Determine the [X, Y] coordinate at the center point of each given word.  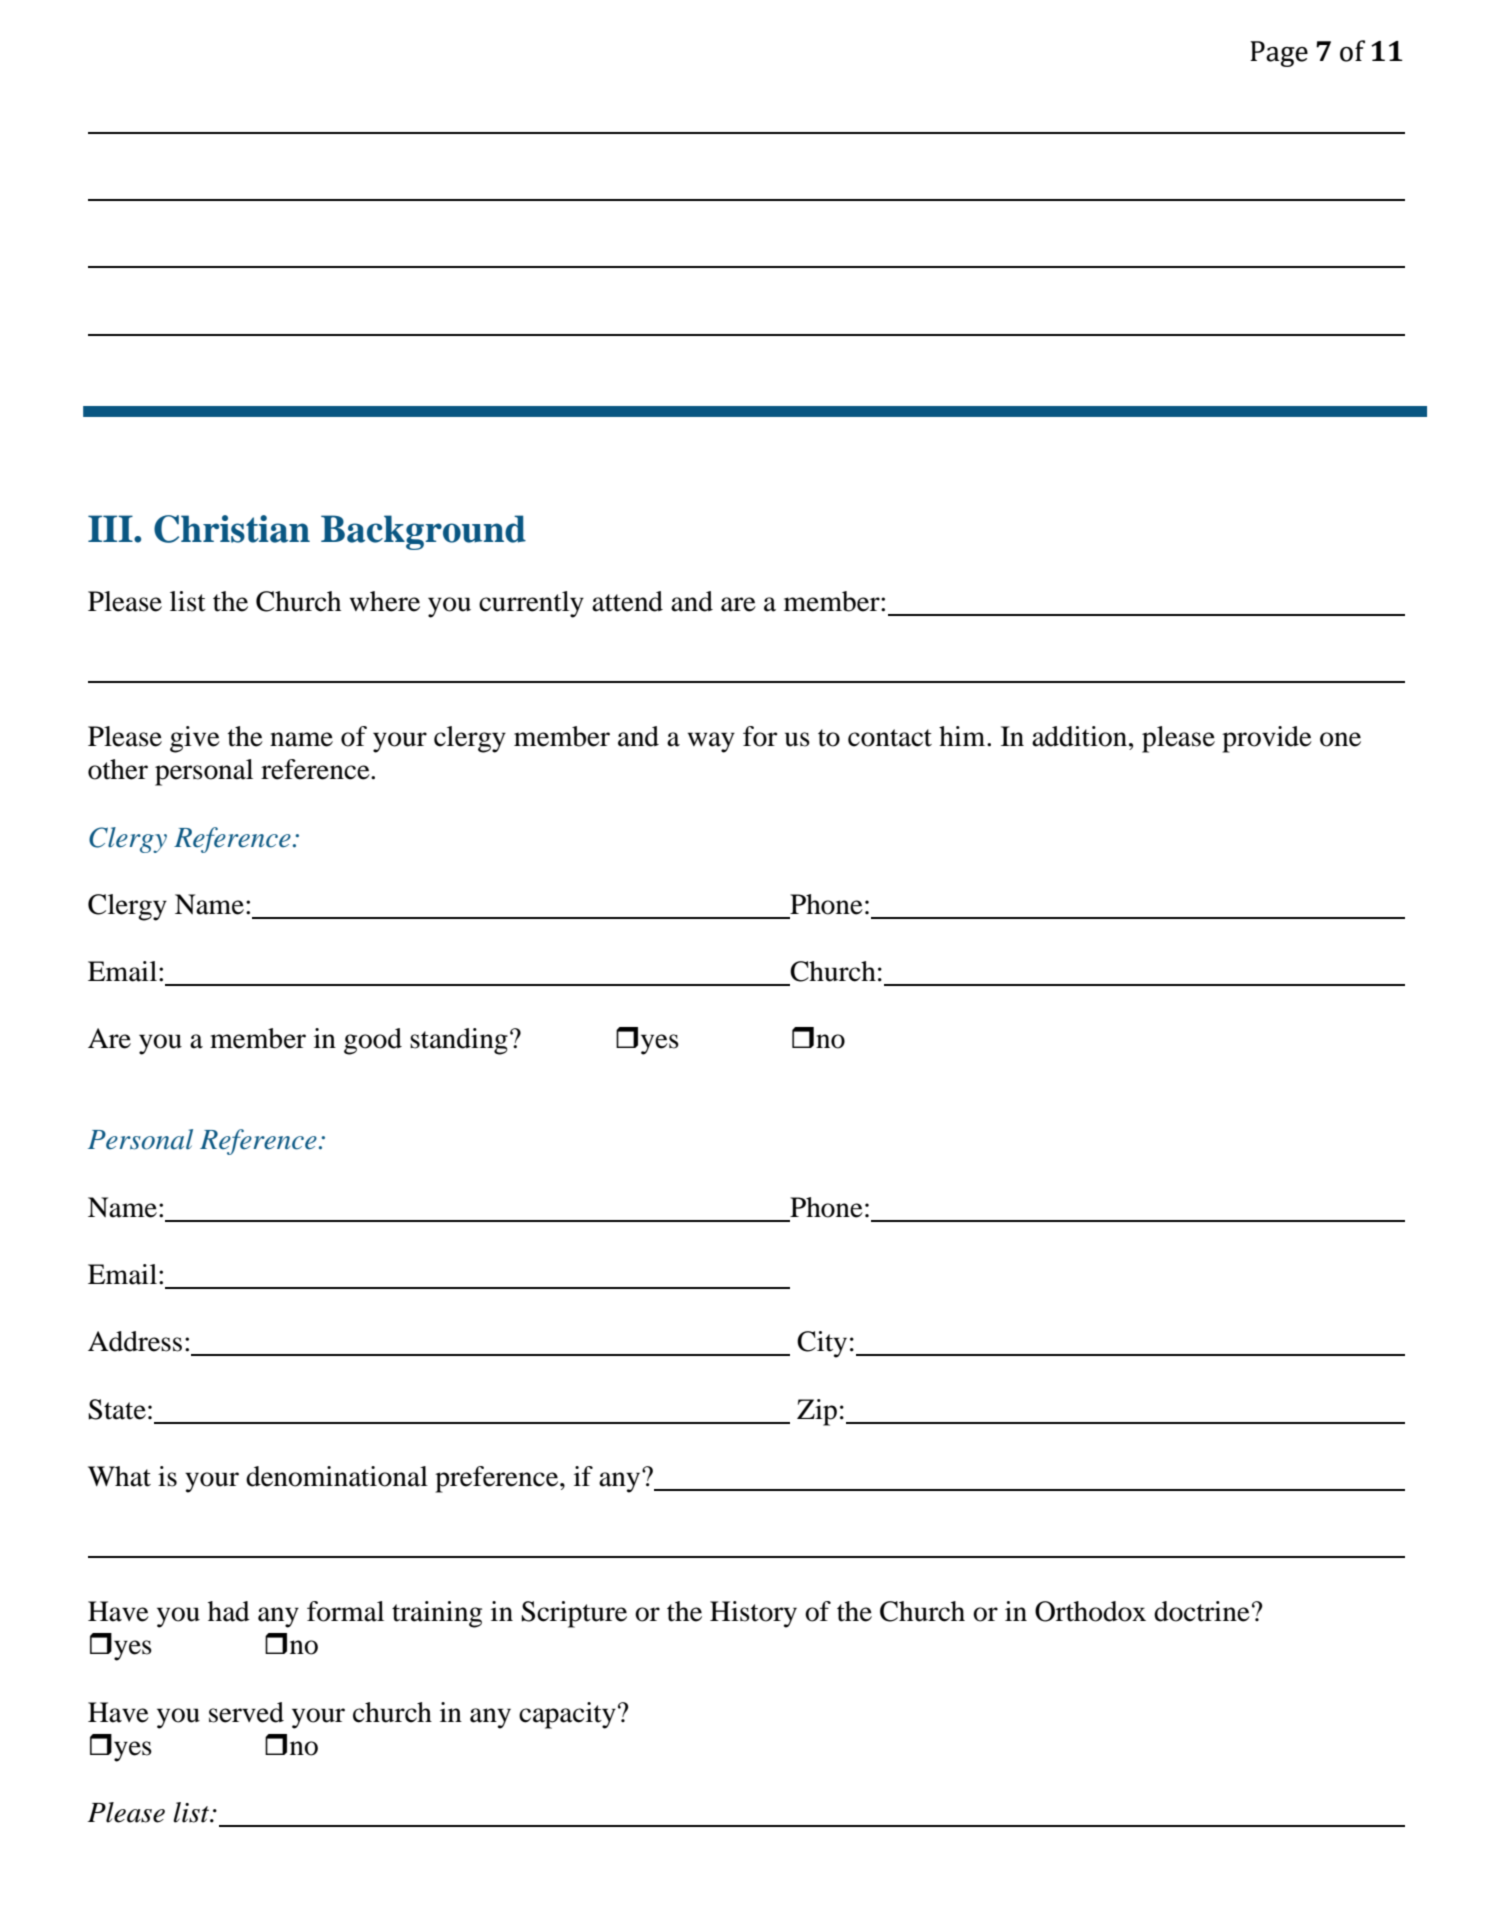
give [195, 739]
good [373, 1041]
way [711, 742]
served [246, 1712]
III [111, 528]
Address [135, 1341]
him [963, 736]
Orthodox [1090, 1611]
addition [1081, 736]
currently [531, 604]
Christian [232, 529]
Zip [817, 1412]
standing [459, 1041]
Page [1279, 54]
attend [627, 601]
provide [1267, 739]
